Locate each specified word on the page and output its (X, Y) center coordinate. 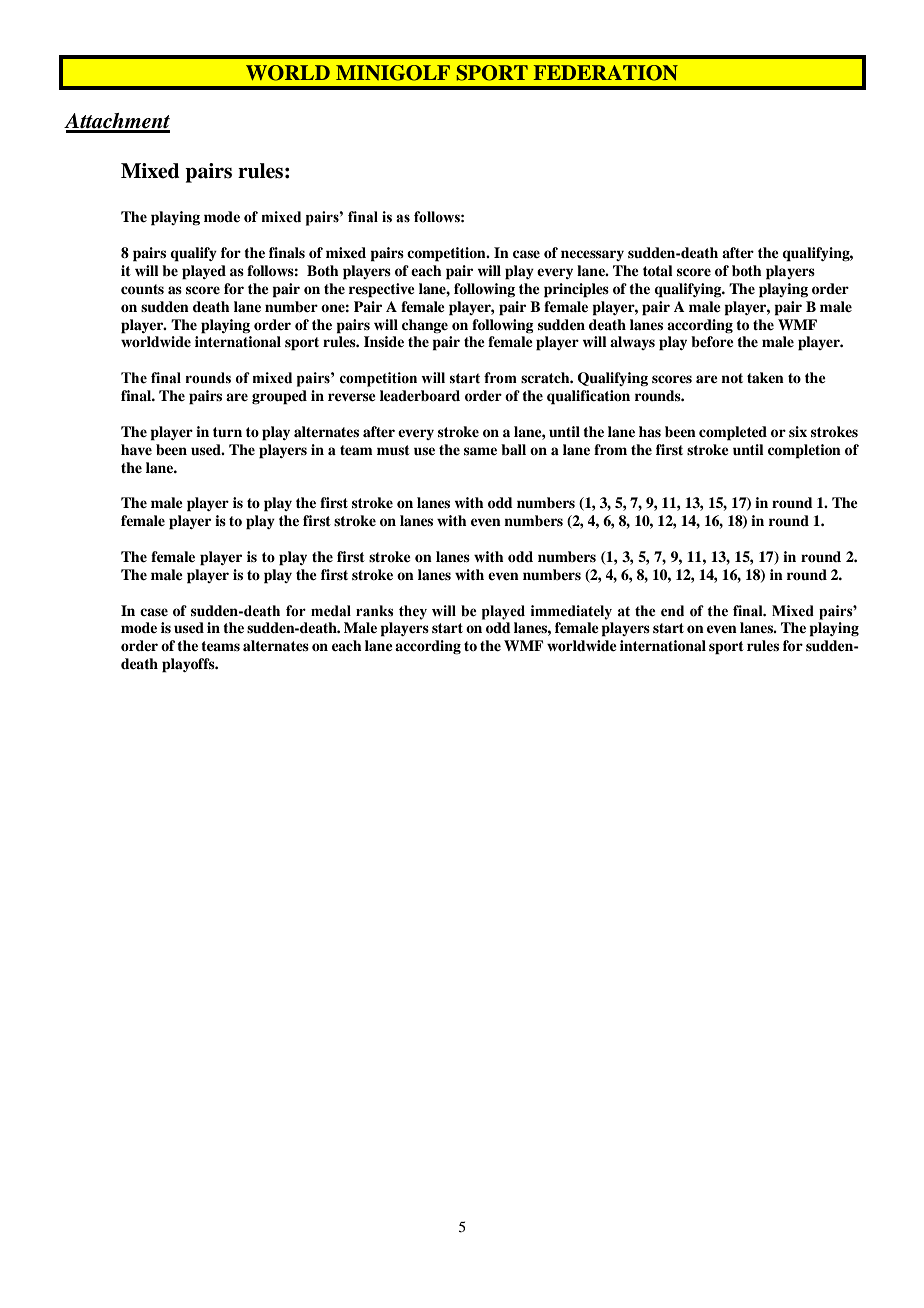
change (425, 326)
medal (331, 611)
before (712, 341)
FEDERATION (605, 73)
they (413, 612)
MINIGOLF (393, 73)
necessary (592, 255)
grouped (279, 397)
